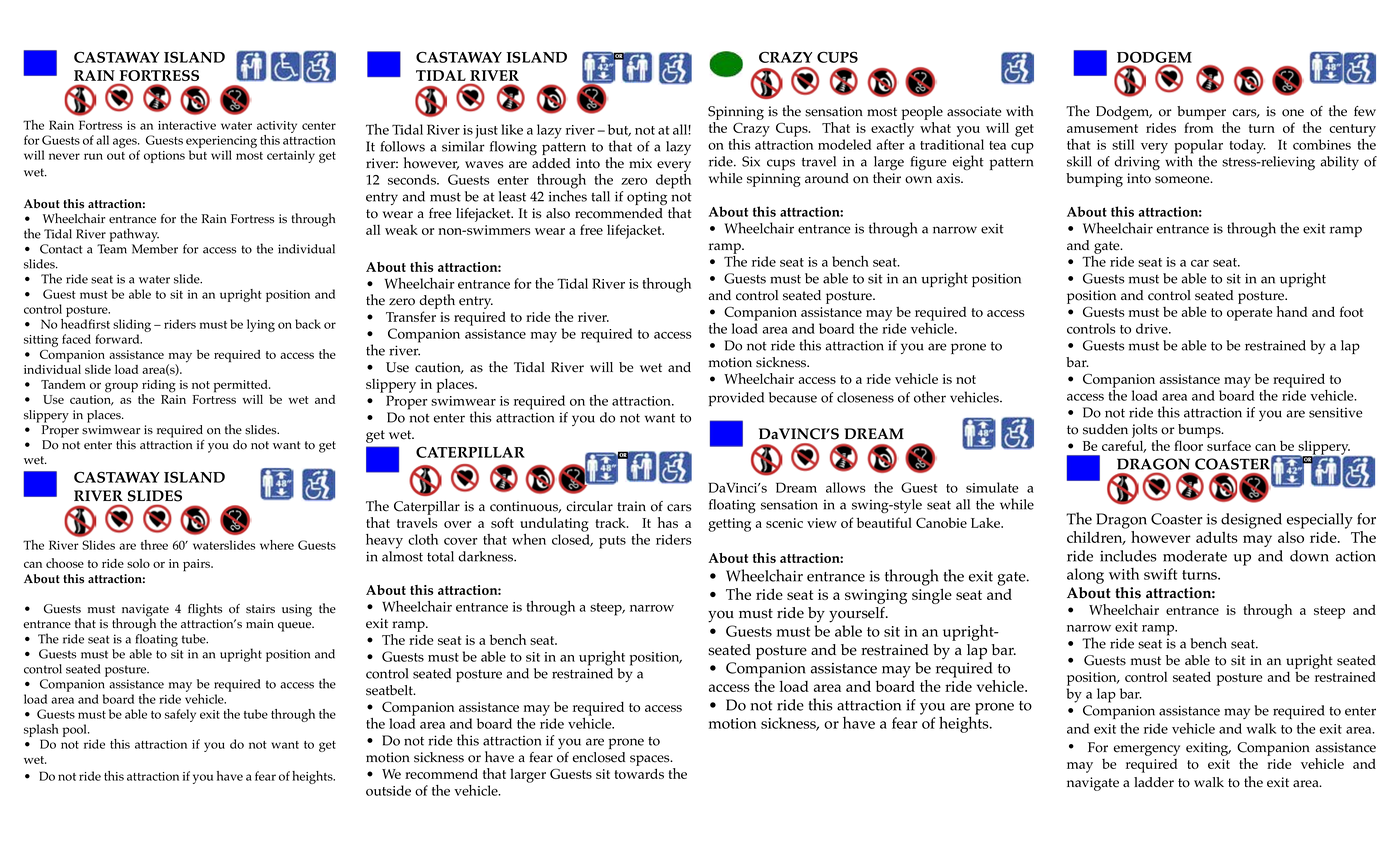 This page has height=850, width=1400. Describe the element at coordinates (187, 125) in the page. I see `interactive` at that location.
